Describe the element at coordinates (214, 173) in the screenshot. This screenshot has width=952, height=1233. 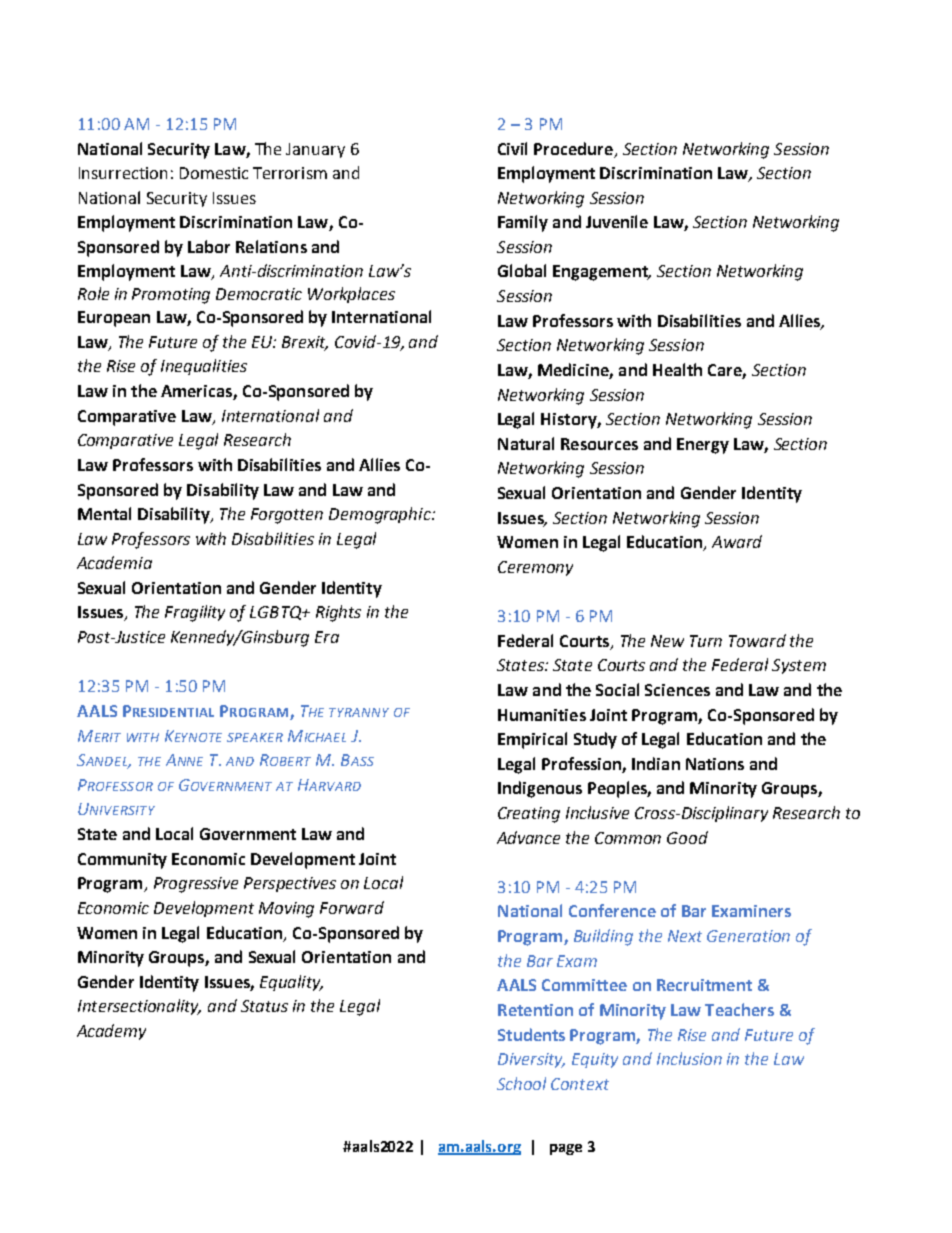
I see `Domestic` at that location.
